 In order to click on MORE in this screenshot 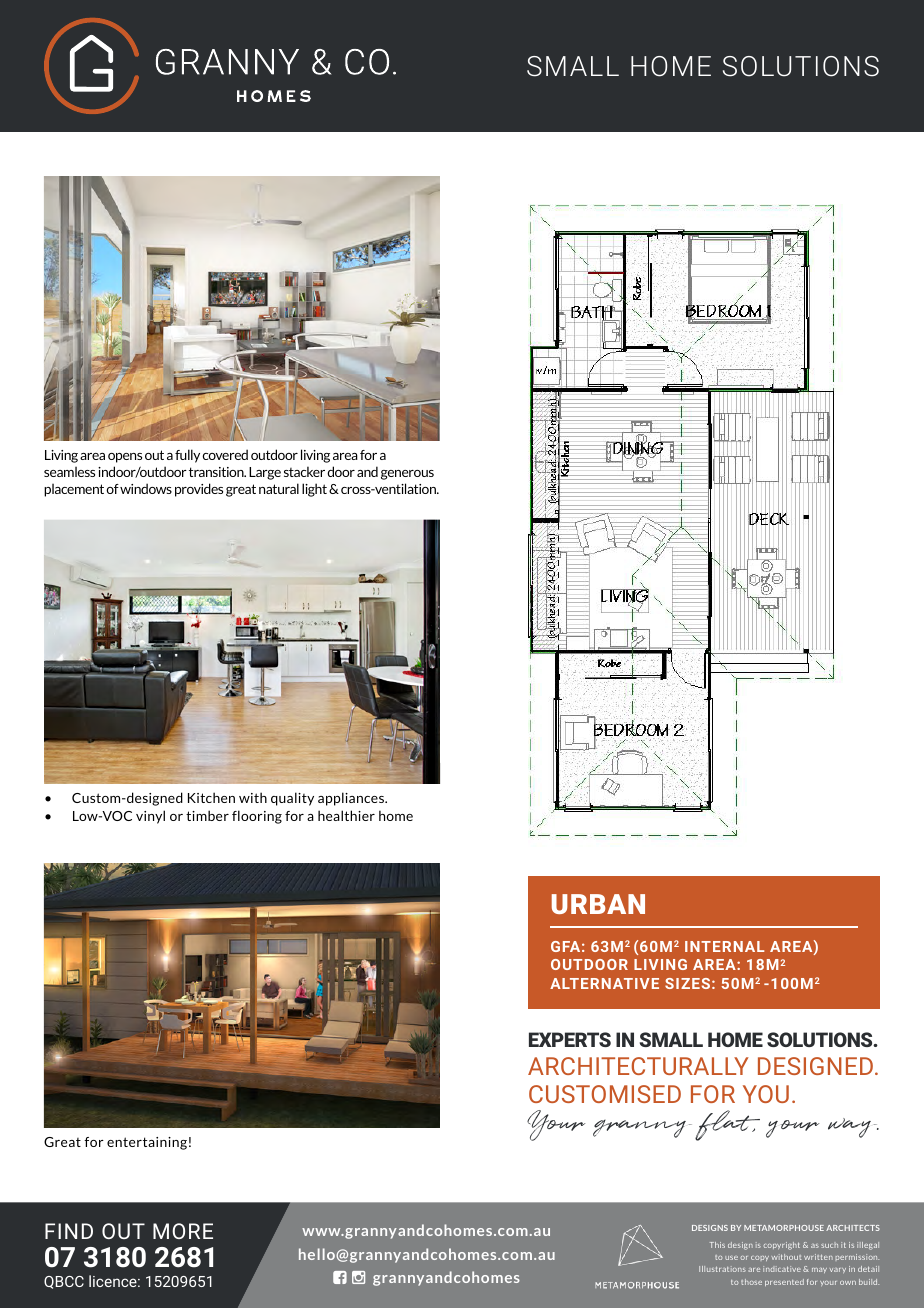, I will do `click(183, 1231)`.
